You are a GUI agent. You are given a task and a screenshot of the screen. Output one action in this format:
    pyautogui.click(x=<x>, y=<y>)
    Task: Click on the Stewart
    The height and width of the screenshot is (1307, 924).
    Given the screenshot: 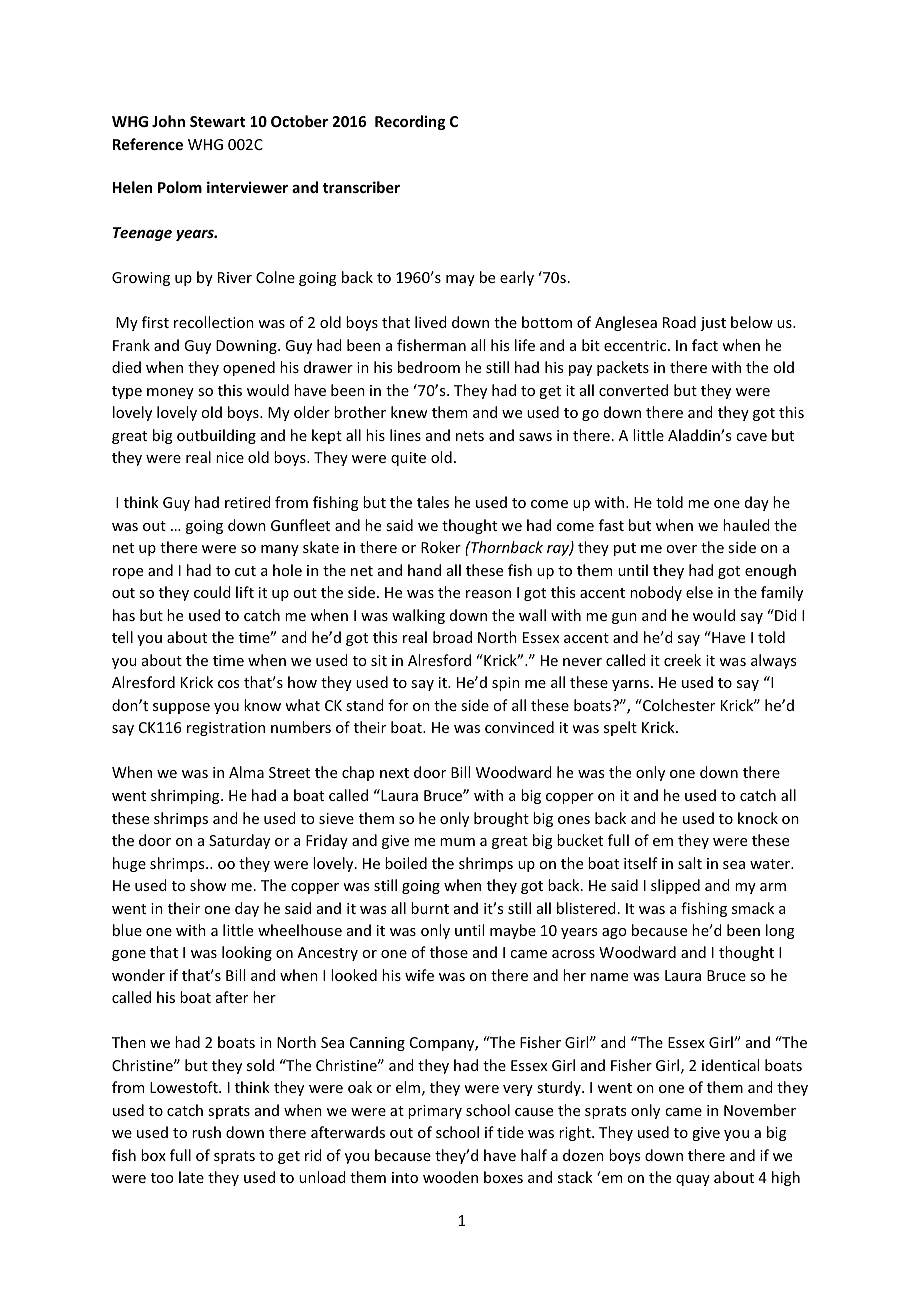 What is the action you would take?
    pyautogui.click(x=217, y=121)
